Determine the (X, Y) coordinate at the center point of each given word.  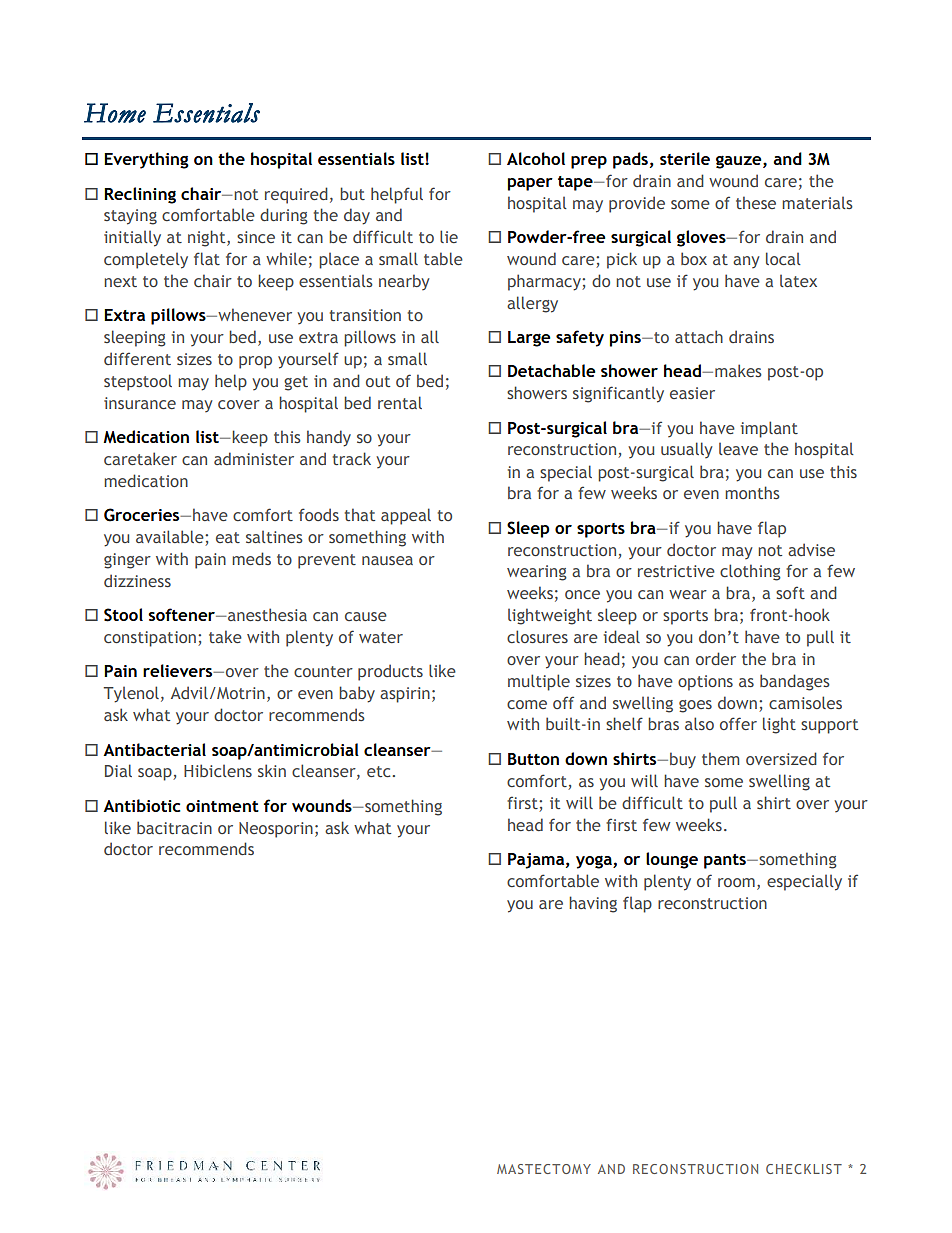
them (720, 758)
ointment (222, 806)
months (752, 492)
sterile (685, 158)
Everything (146, 160)
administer (254, 458)
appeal (406, 516)
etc (378, 771)
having (593, 904)
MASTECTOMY (544, 1169)
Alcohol (536, 158)
